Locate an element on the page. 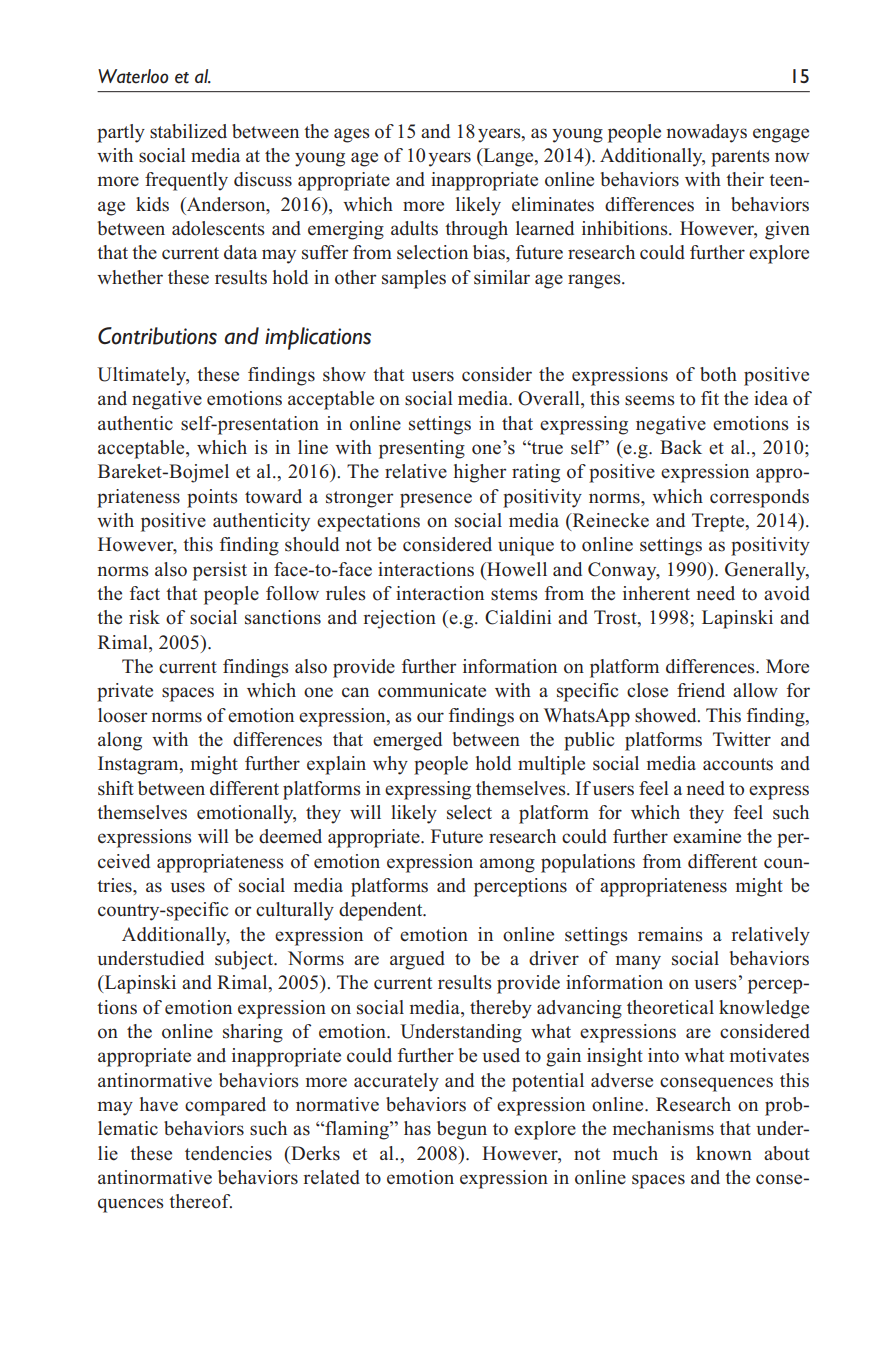 This document has height=1345, width=896. stabilized is located at coordinates (188, 131).
